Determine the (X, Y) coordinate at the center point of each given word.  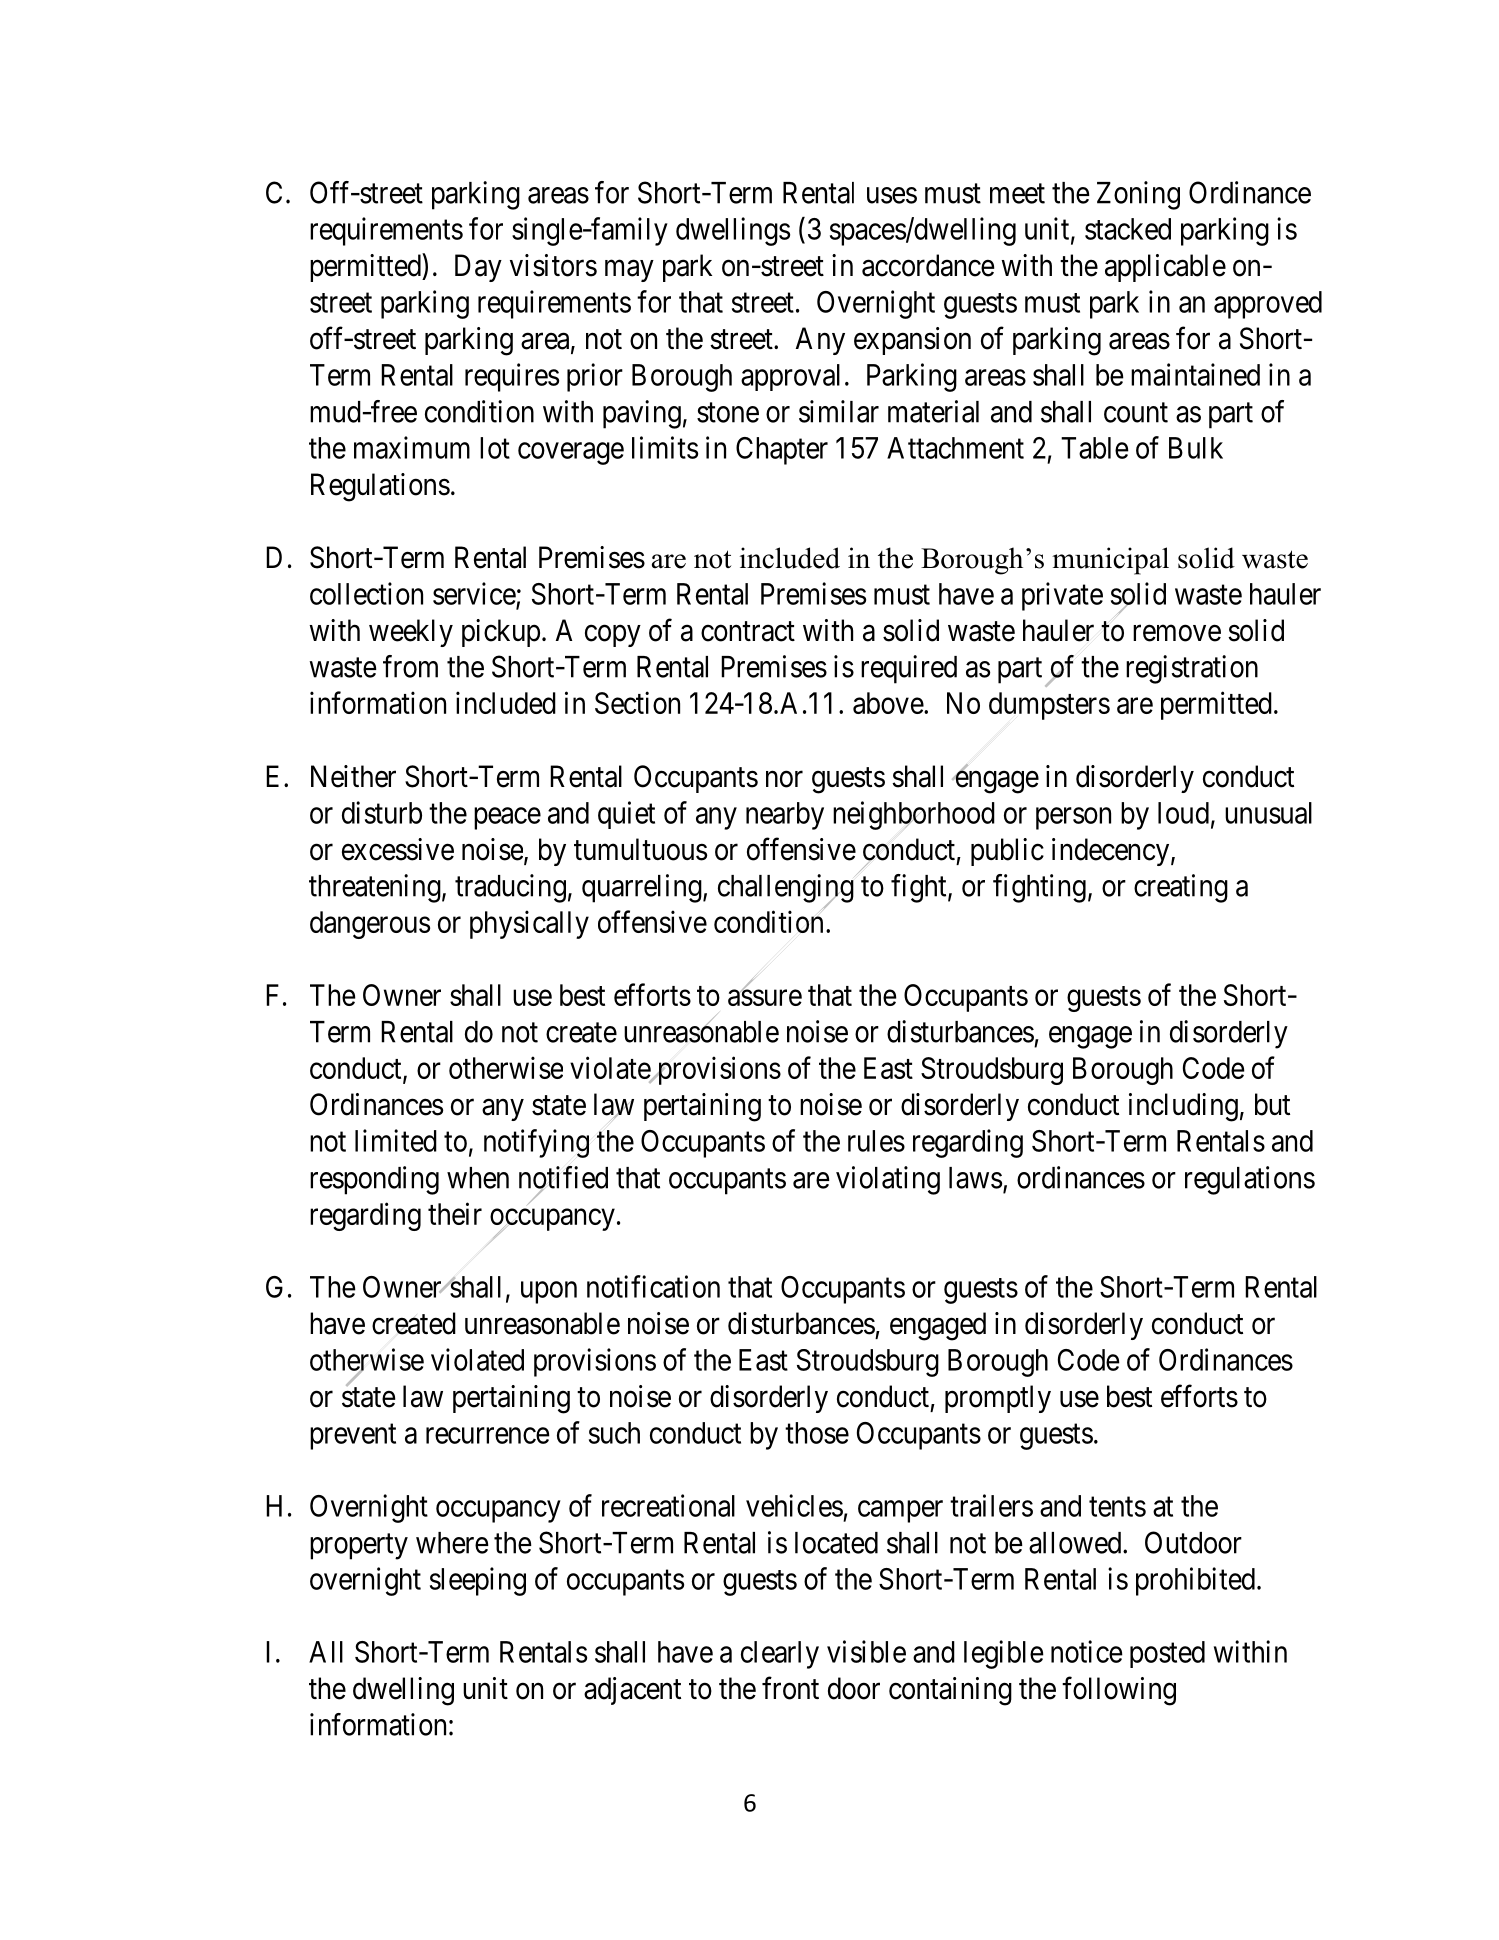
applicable (1165, 268)
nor (784, 779)
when (478, 1178)
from (410, 666)
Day (478, 268)
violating (888, 1180)
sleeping (478, 1581)
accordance (928, 265)
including (1183, 1107)
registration (1192, 669)
